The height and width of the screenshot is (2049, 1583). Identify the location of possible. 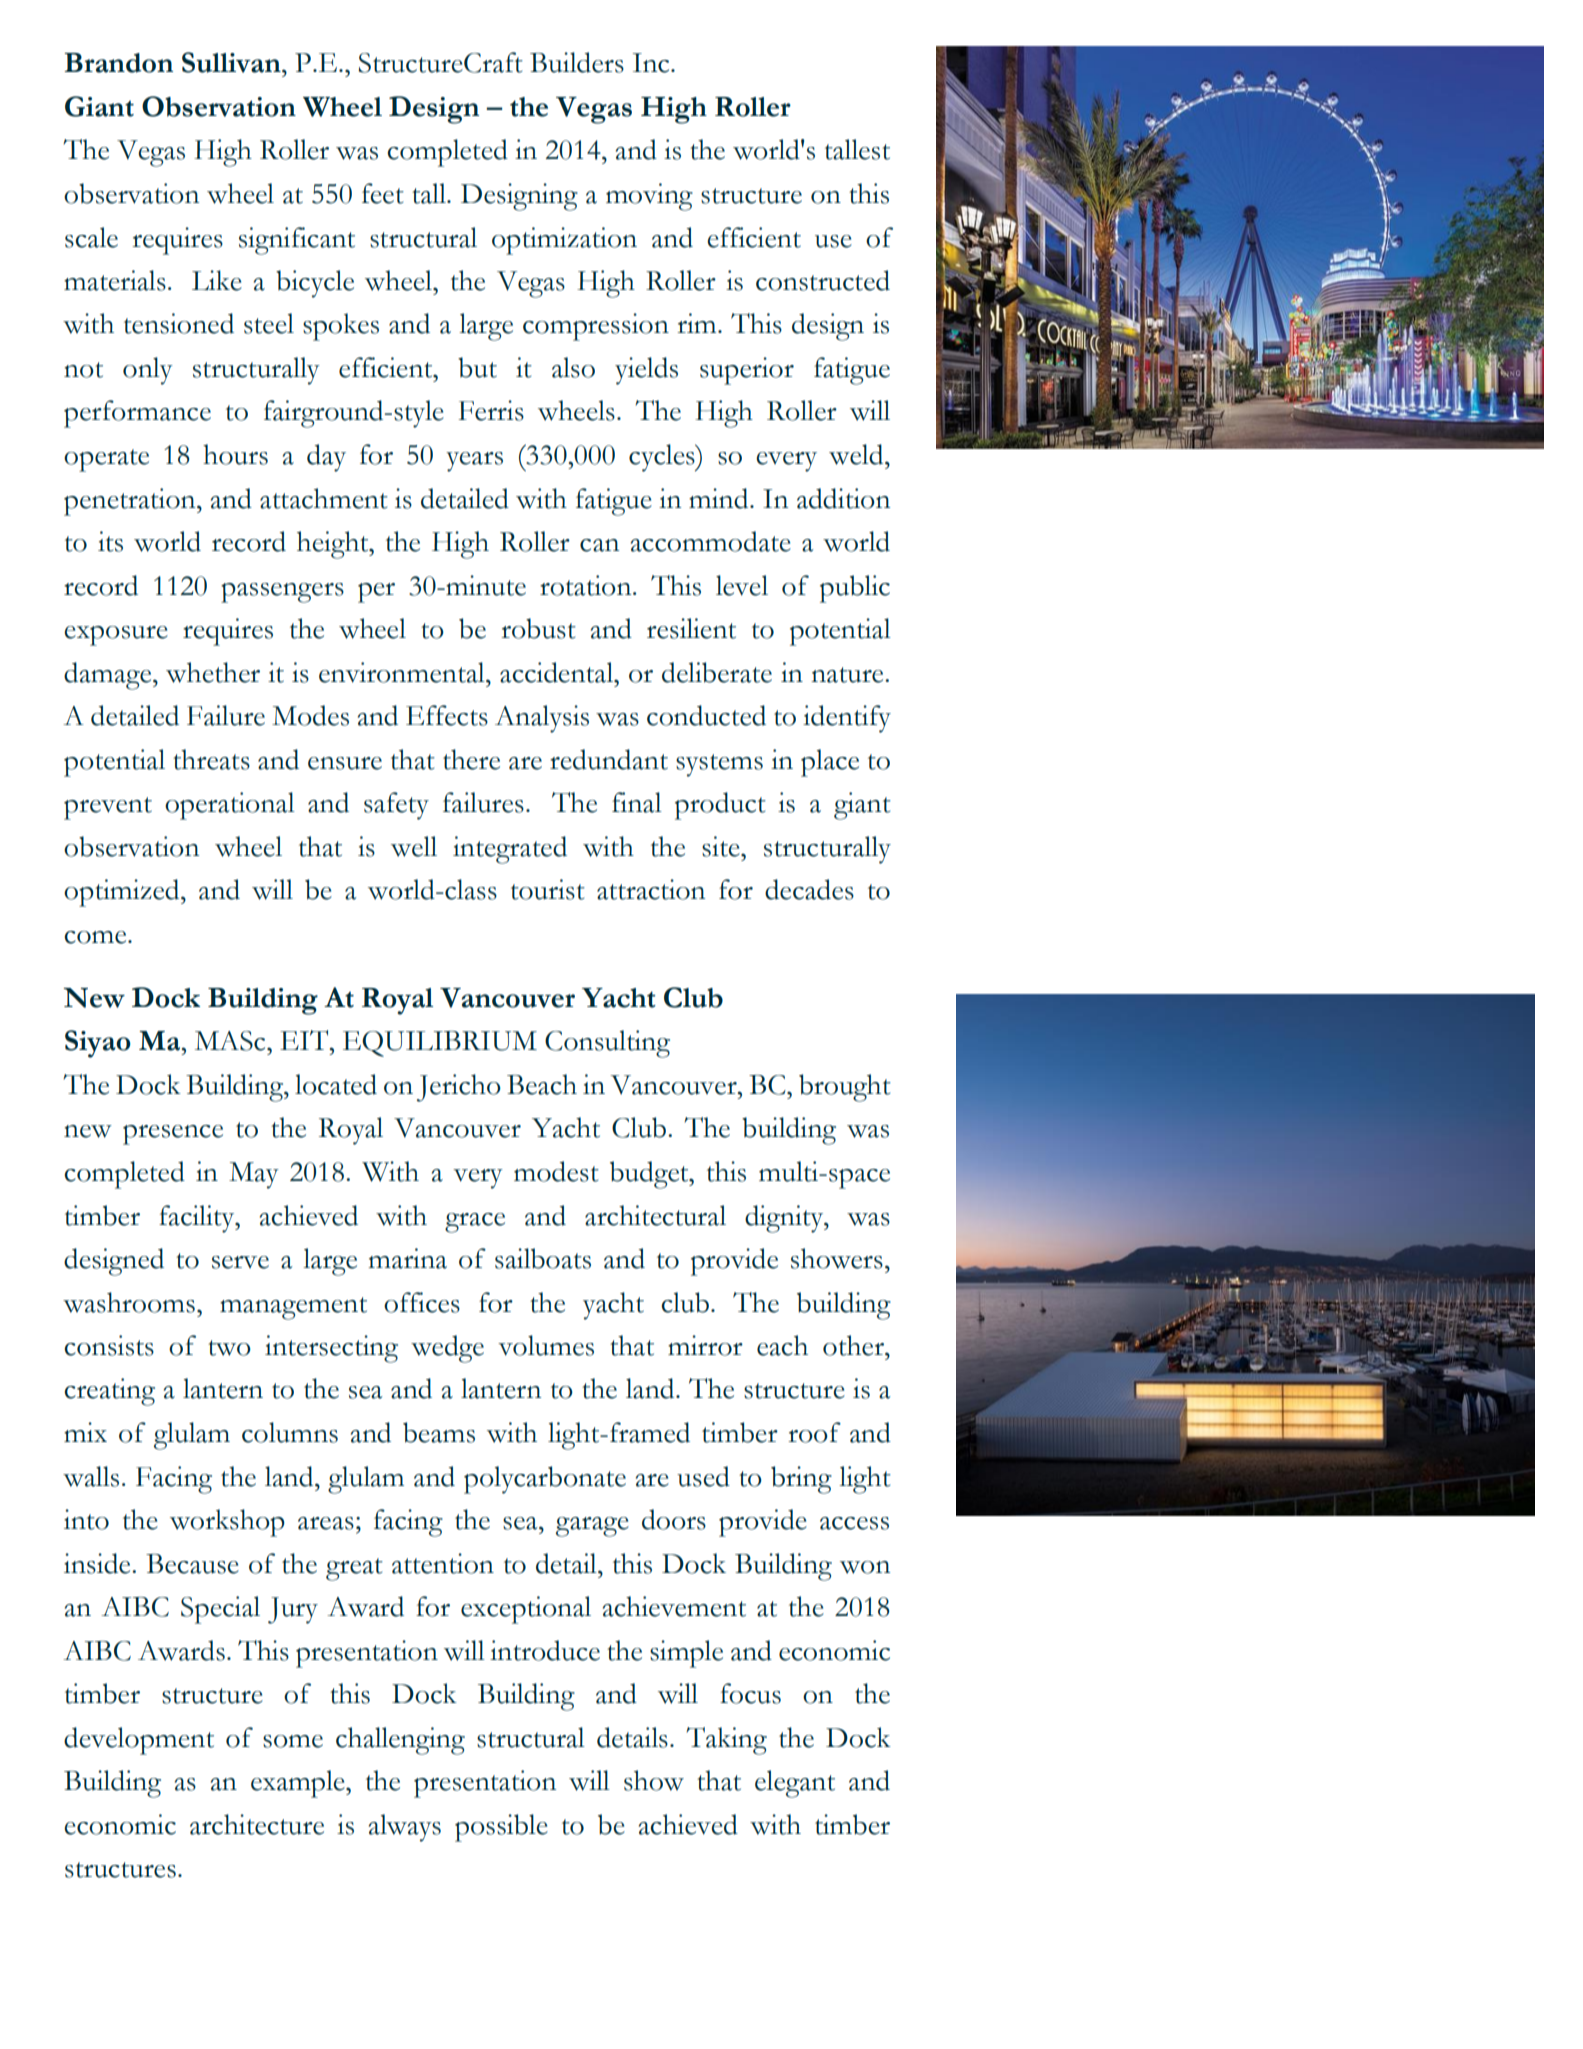
(501, 1828).
